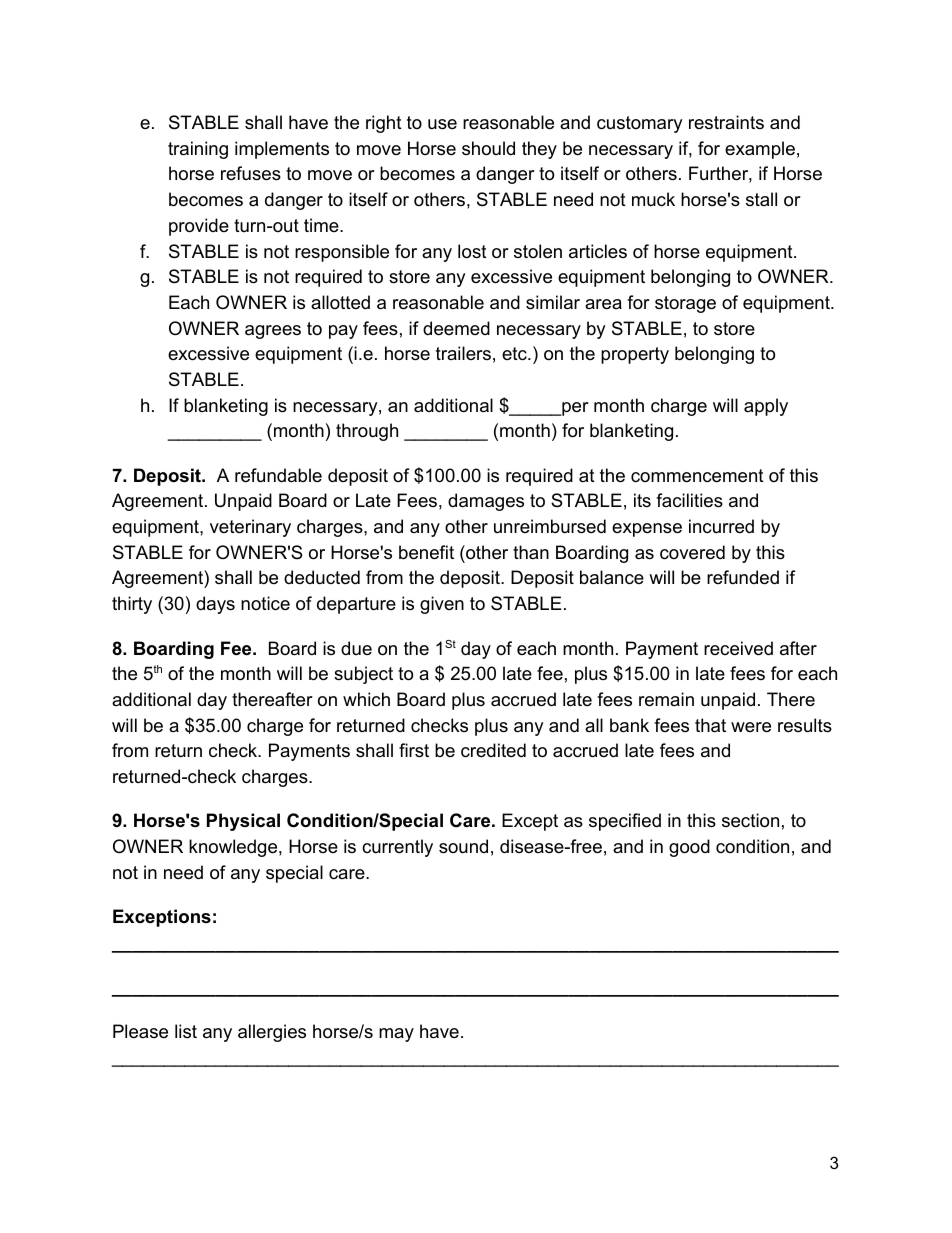  I want to click on example, so click(760, 150).
